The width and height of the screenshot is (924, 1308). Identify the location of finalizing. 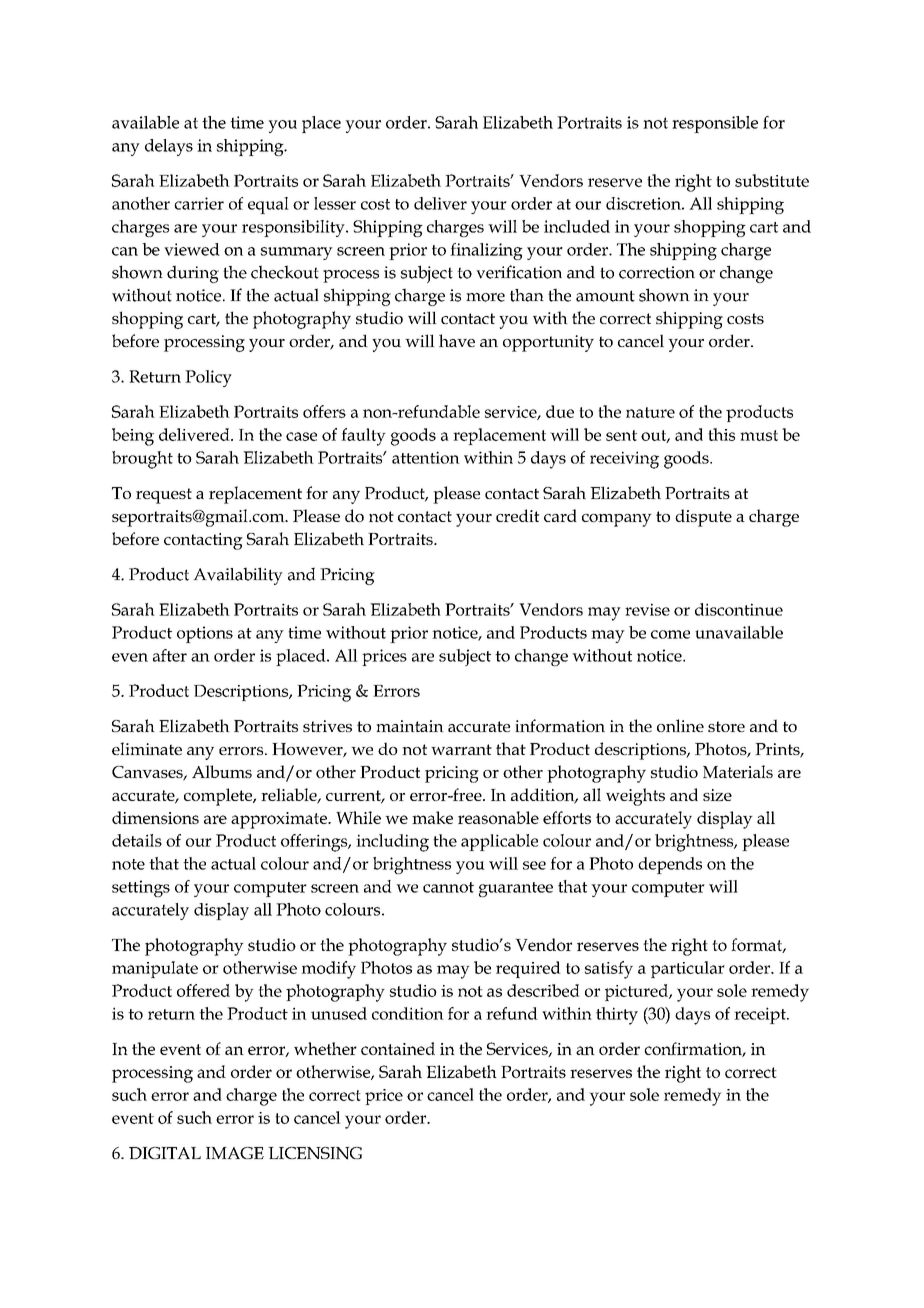
(486, 251).
